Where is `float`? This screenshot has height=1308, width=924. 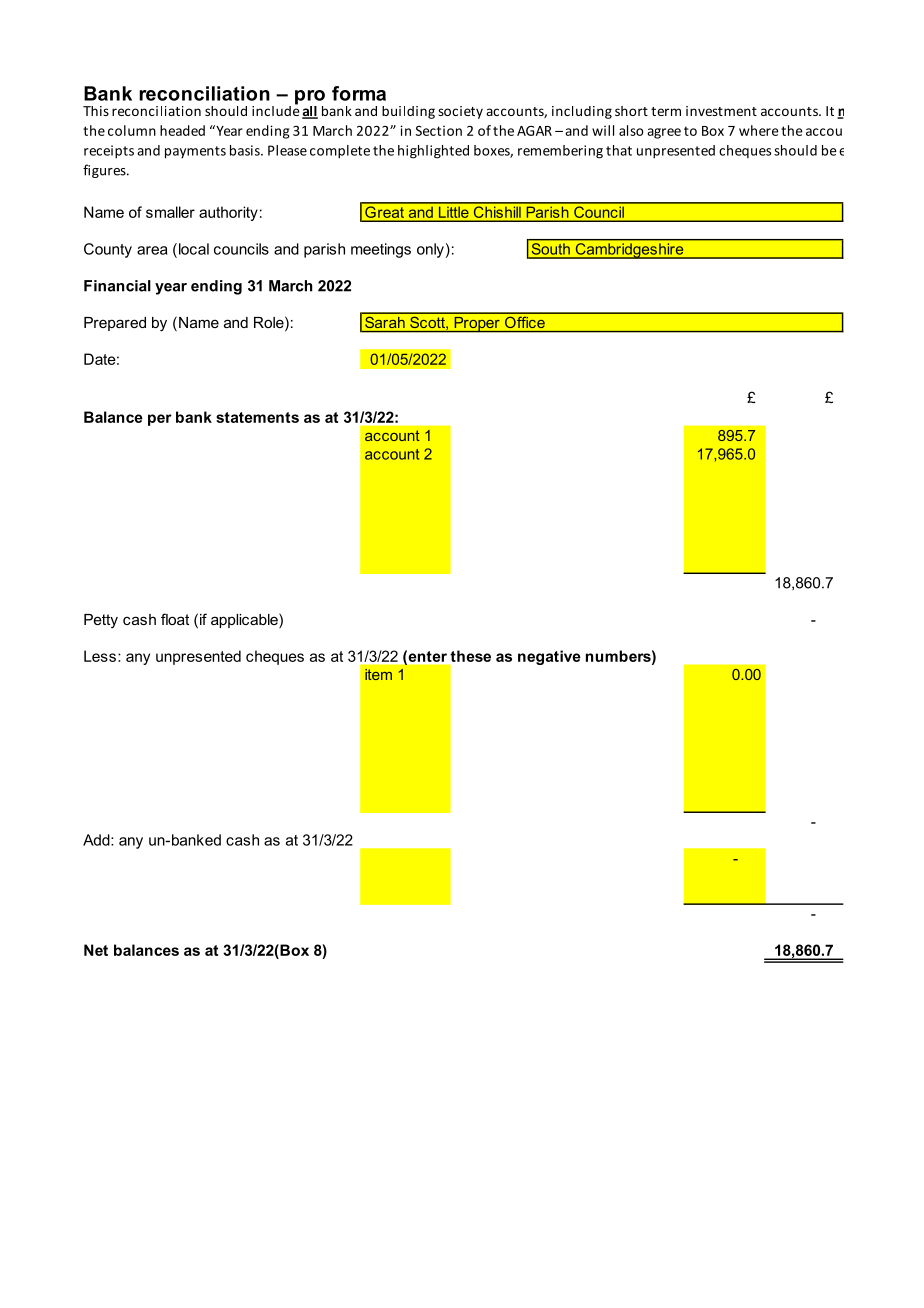 float is located at coordinates (175, 619).
